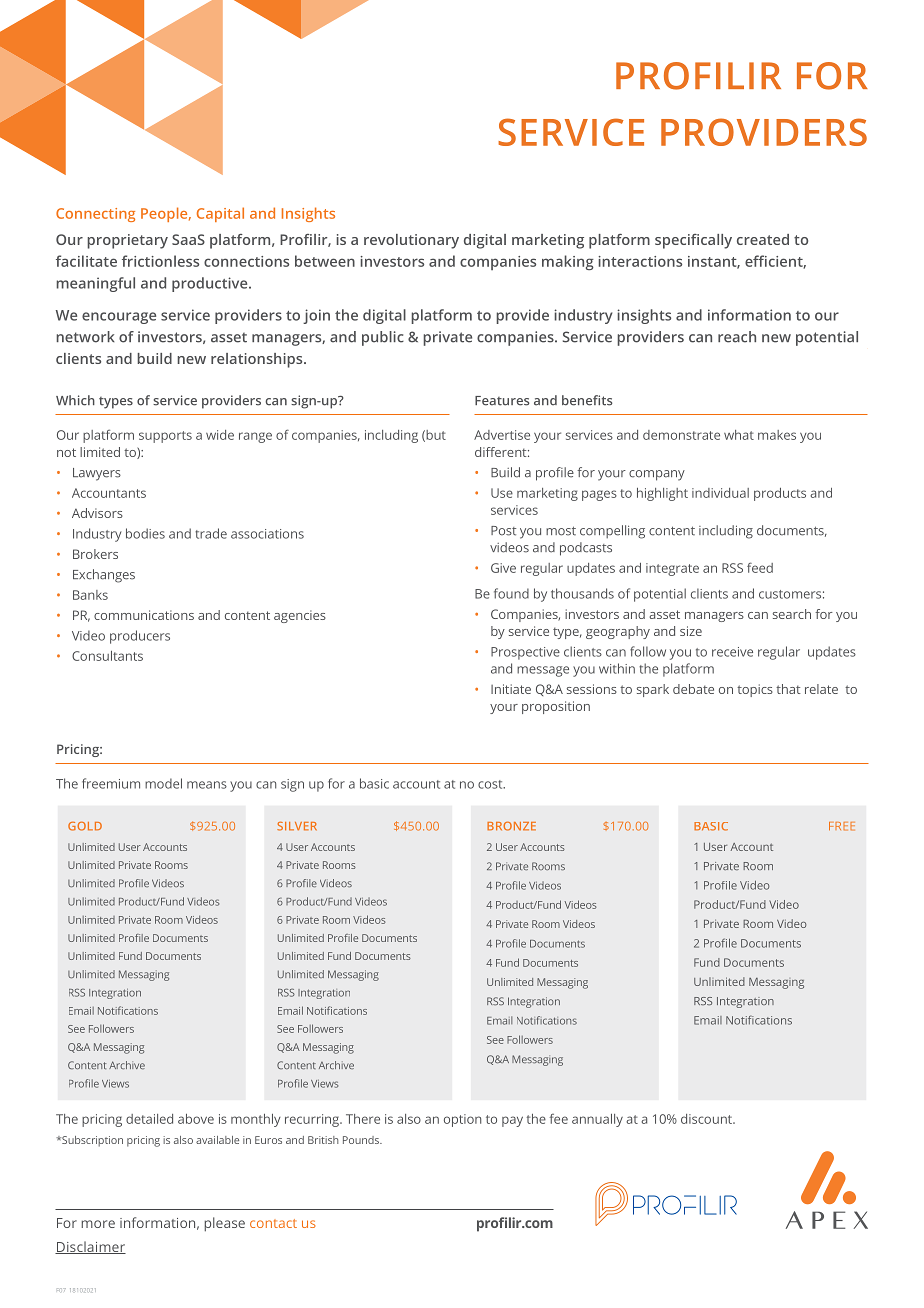  I want to click on discount, so click(707, 1119).
